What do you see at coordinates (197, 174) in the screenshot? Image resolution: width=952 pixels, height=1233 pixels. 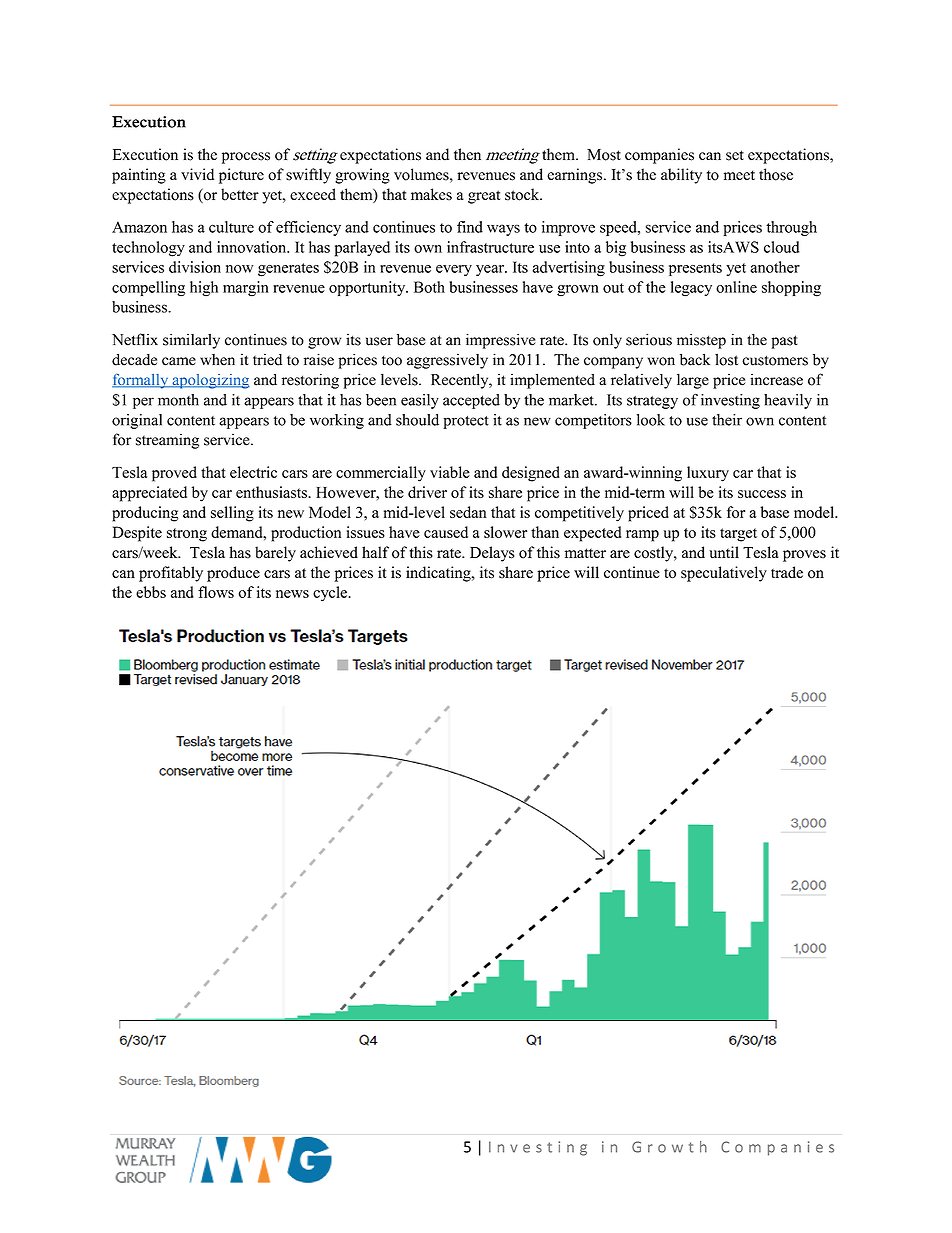 I see `vivid` at bounding box center [197, 174].
